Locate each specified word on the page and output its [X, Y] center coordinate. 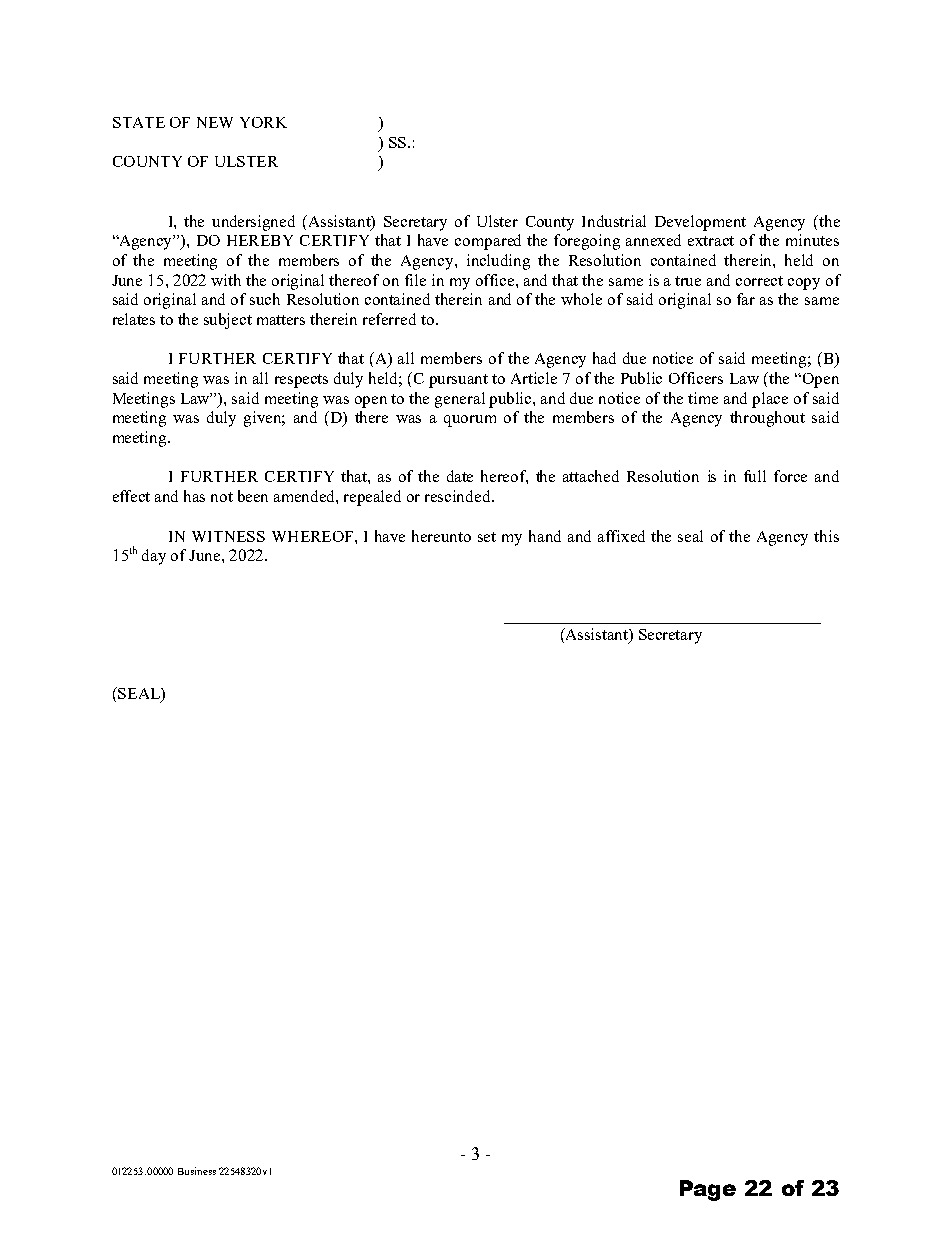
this [826, 536]
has [194, 496]
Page [708, 1190]
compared [488, 242]
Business [197, 1171]
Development [700, 223]
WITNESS [228, 536]
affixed [621, 536]
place [770, 400]
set [487, 537]
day [154, 557]
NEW [215, 122]
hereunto [441, 536]
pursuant [458, 381]
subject [228, 321]
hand [545, 536]
